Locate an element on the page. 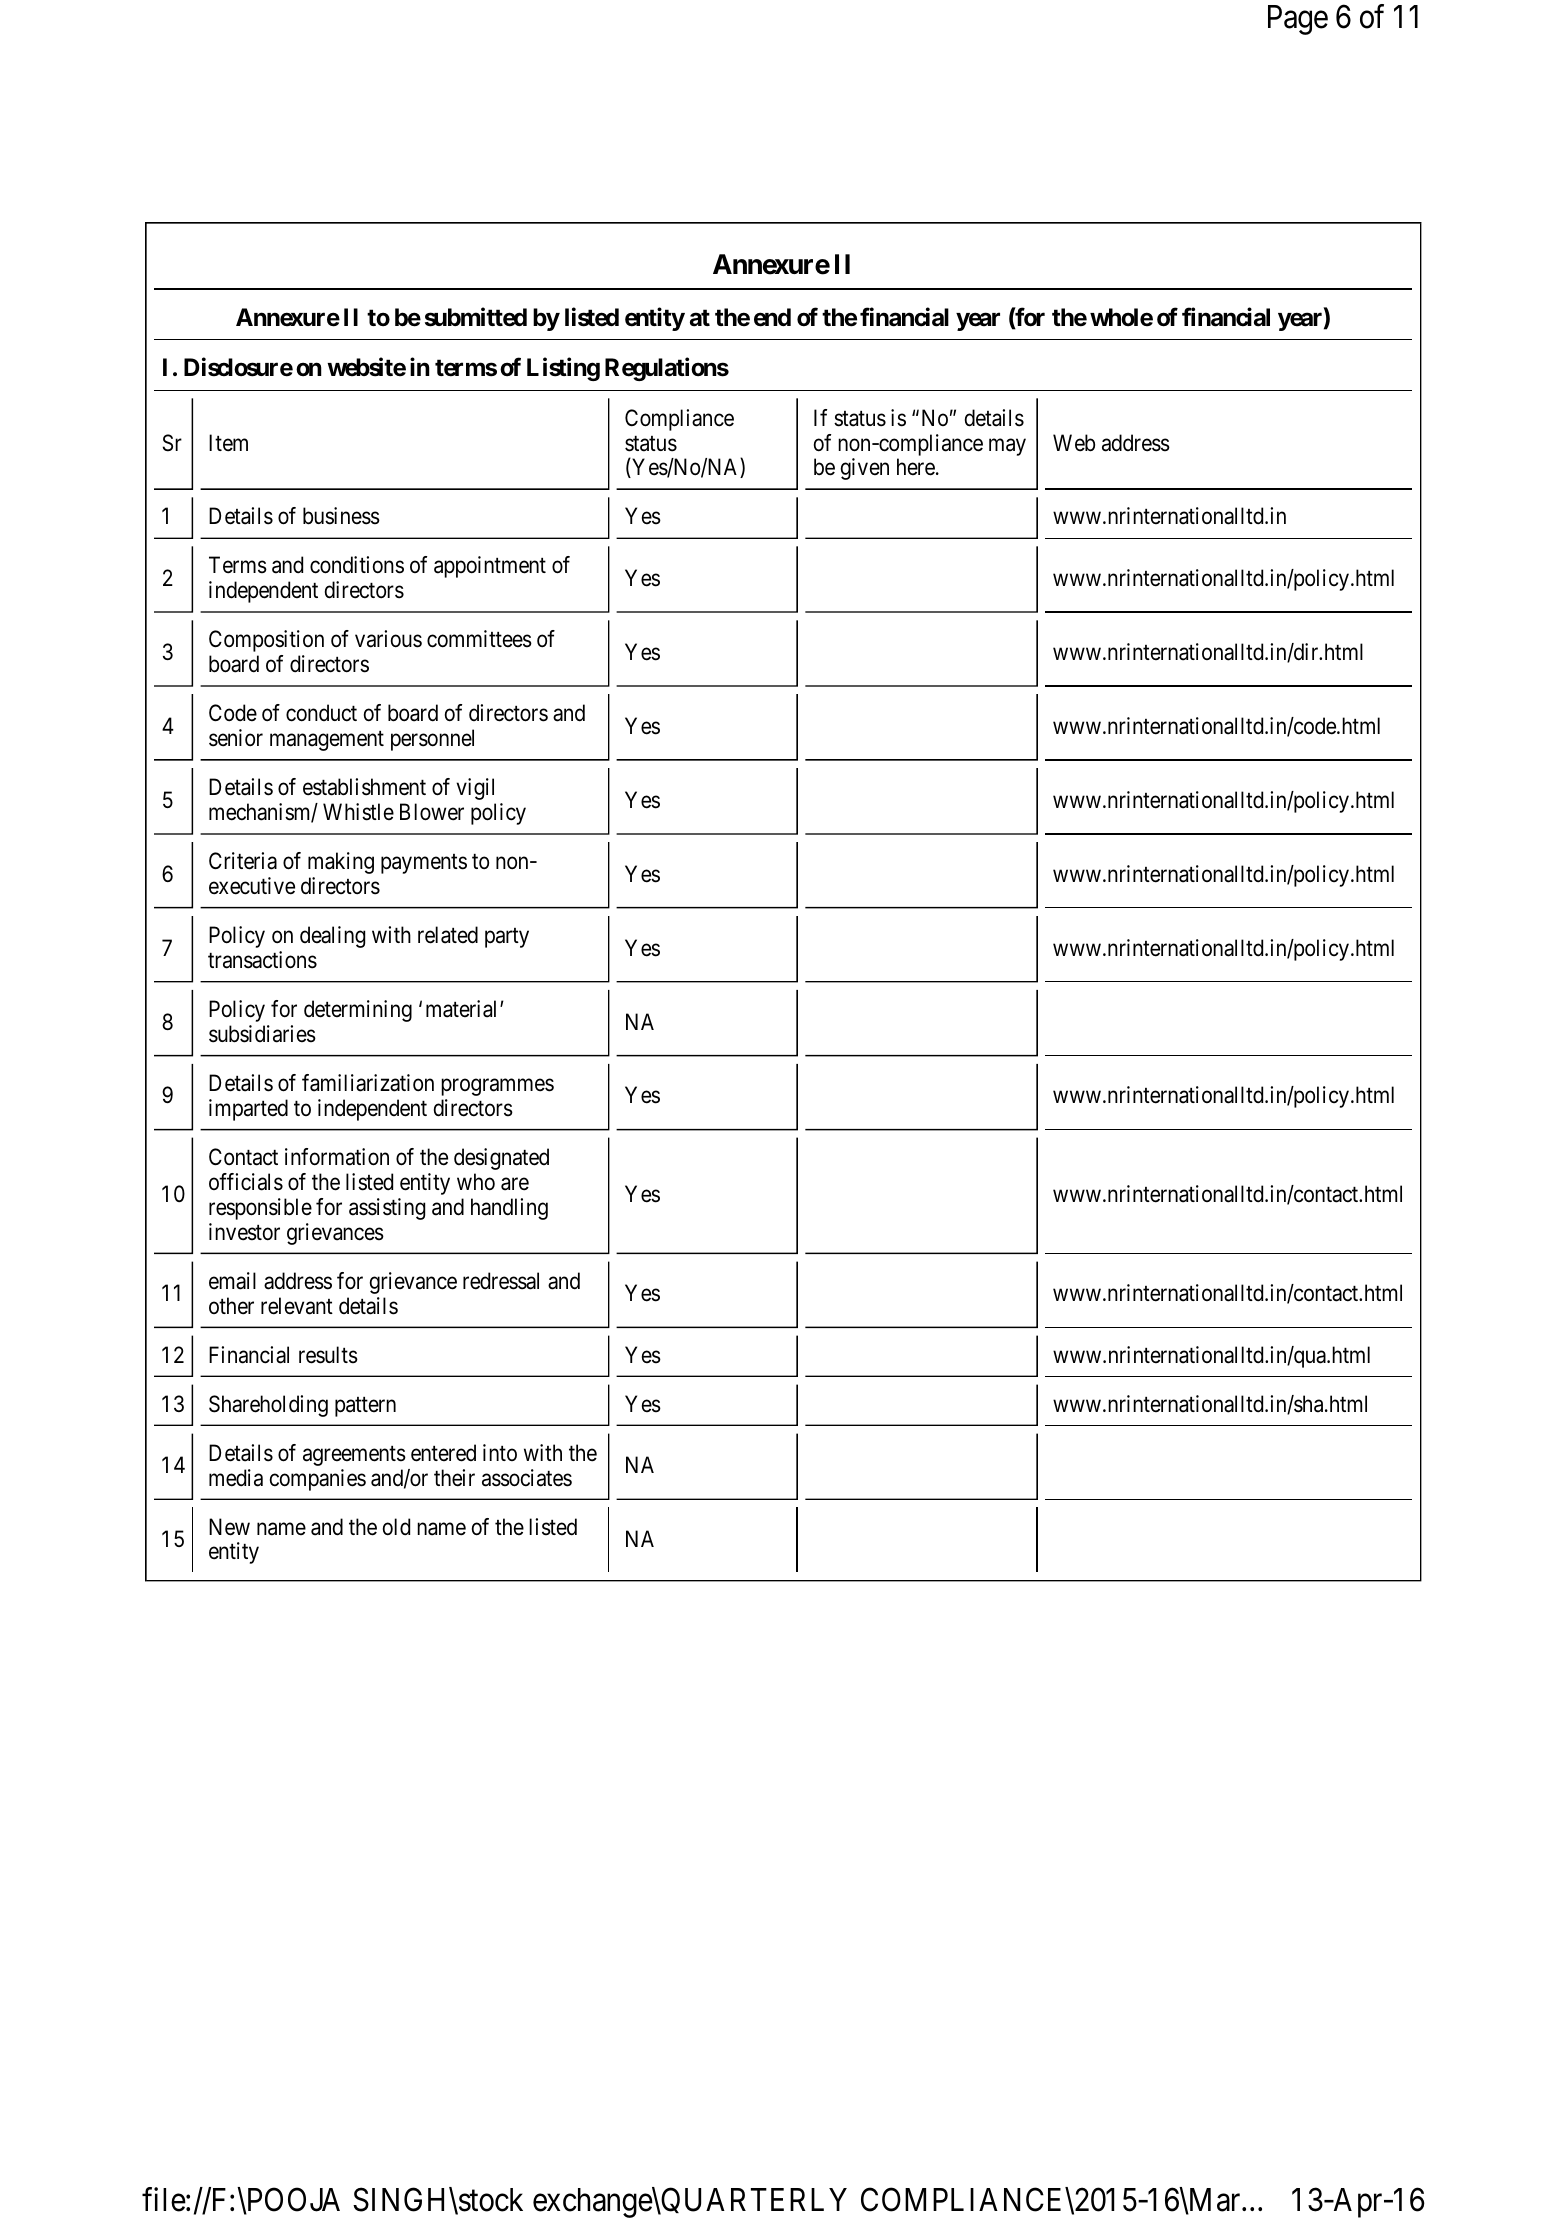 Image resolution: width=1568 pixels, height=2219 pixels. Page is located at coordinates (1298, 20).
